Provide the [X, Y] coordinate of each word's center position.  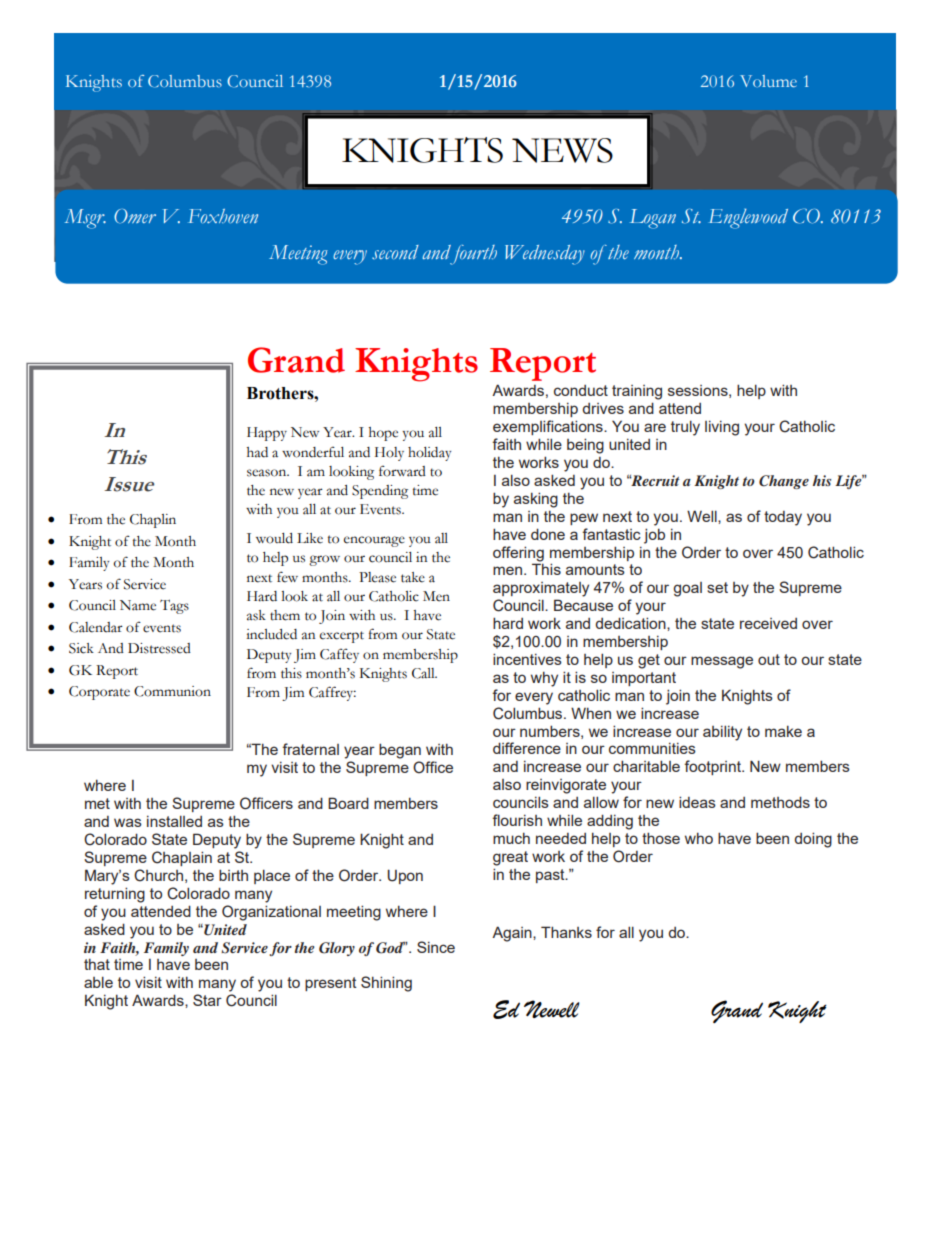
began [400, 751]
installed [174, 821]
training [637, 392]
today [783, 518]
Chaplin [153, 521]
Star [207, 1000]
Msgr [85, 219]
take [413, 577]
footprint [713, 767]
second [395, 252]
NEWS [562, 150]
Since [436, 947]
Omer [135, 216]
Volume [768, 81]
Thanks [566, 932]
